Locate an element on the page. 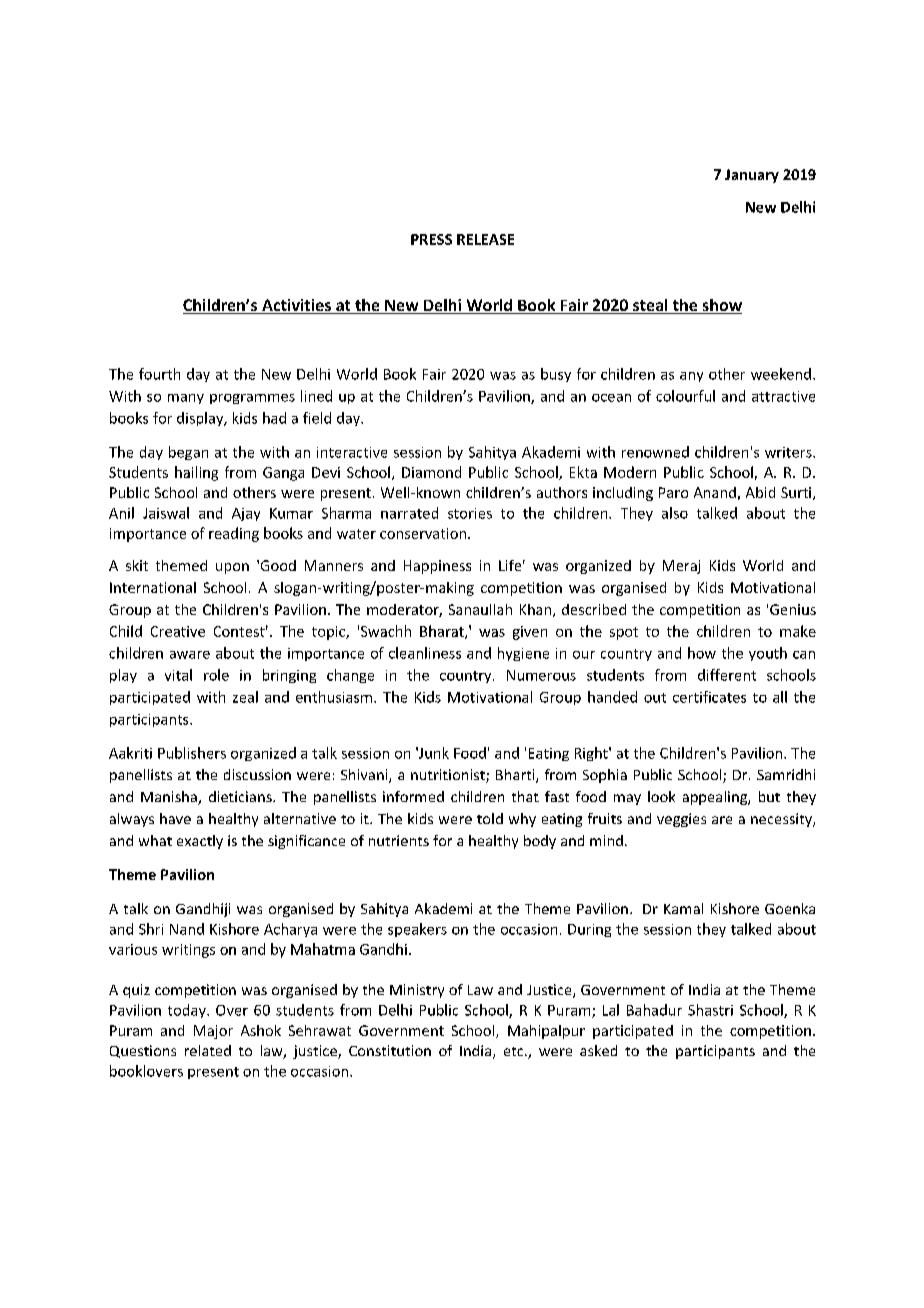  Major is located at coordinates (213, 1032).
